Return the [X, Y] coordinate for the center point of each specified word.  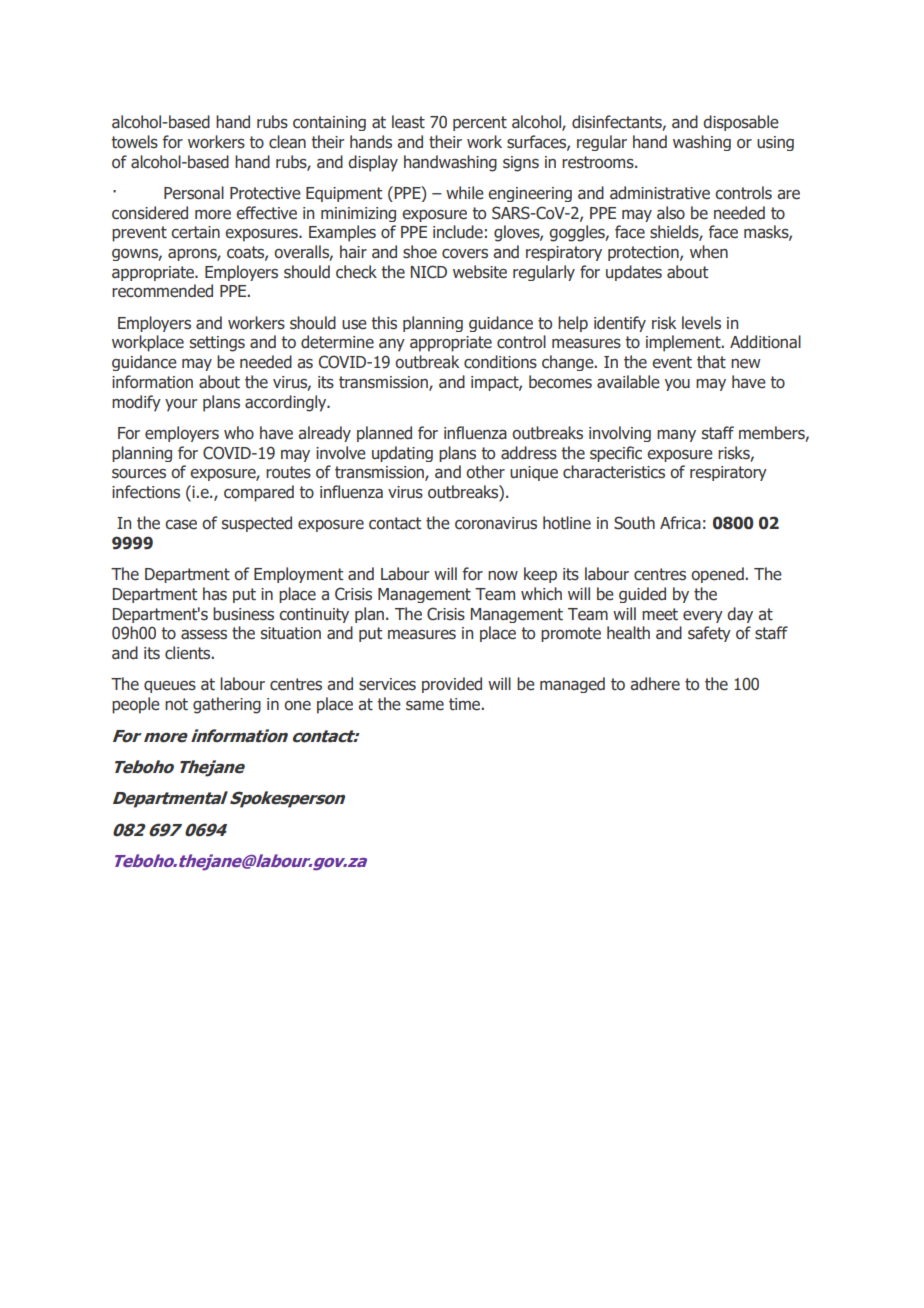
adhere [655, 684]
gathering [227, 705]
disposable [741, 123]
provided [452, 685]
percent [480, 123]
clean [287, 142]
